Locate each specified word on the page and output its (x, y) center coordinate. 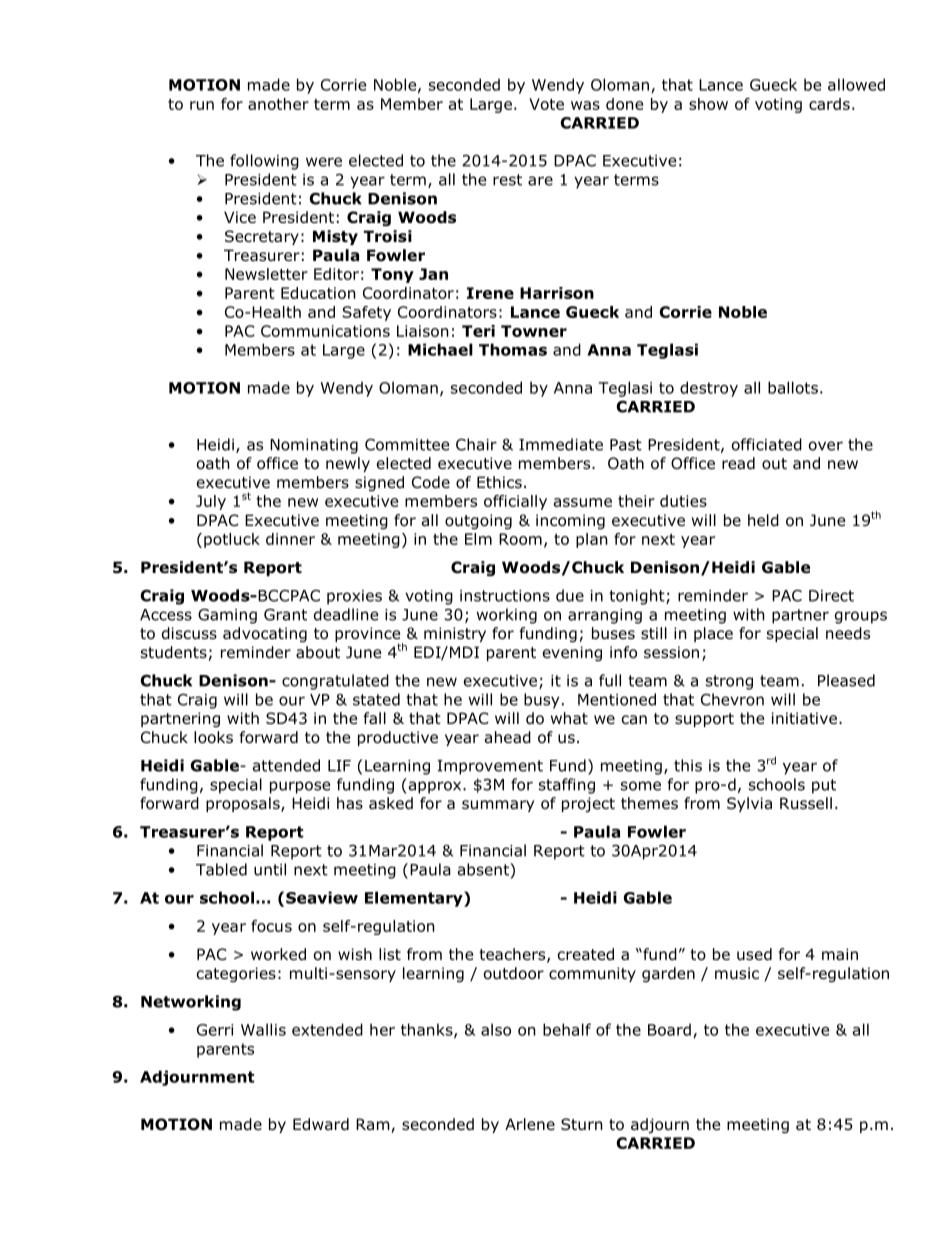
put (824, 786)
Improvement (490, 767)
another (278, 104)
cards (829, 104)
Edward (321, 1124)
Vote (546, 104)
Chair (476, 444)
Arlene (530, 1124)
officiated (767, 444)
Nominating (314, 446)
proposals (244, 804)
